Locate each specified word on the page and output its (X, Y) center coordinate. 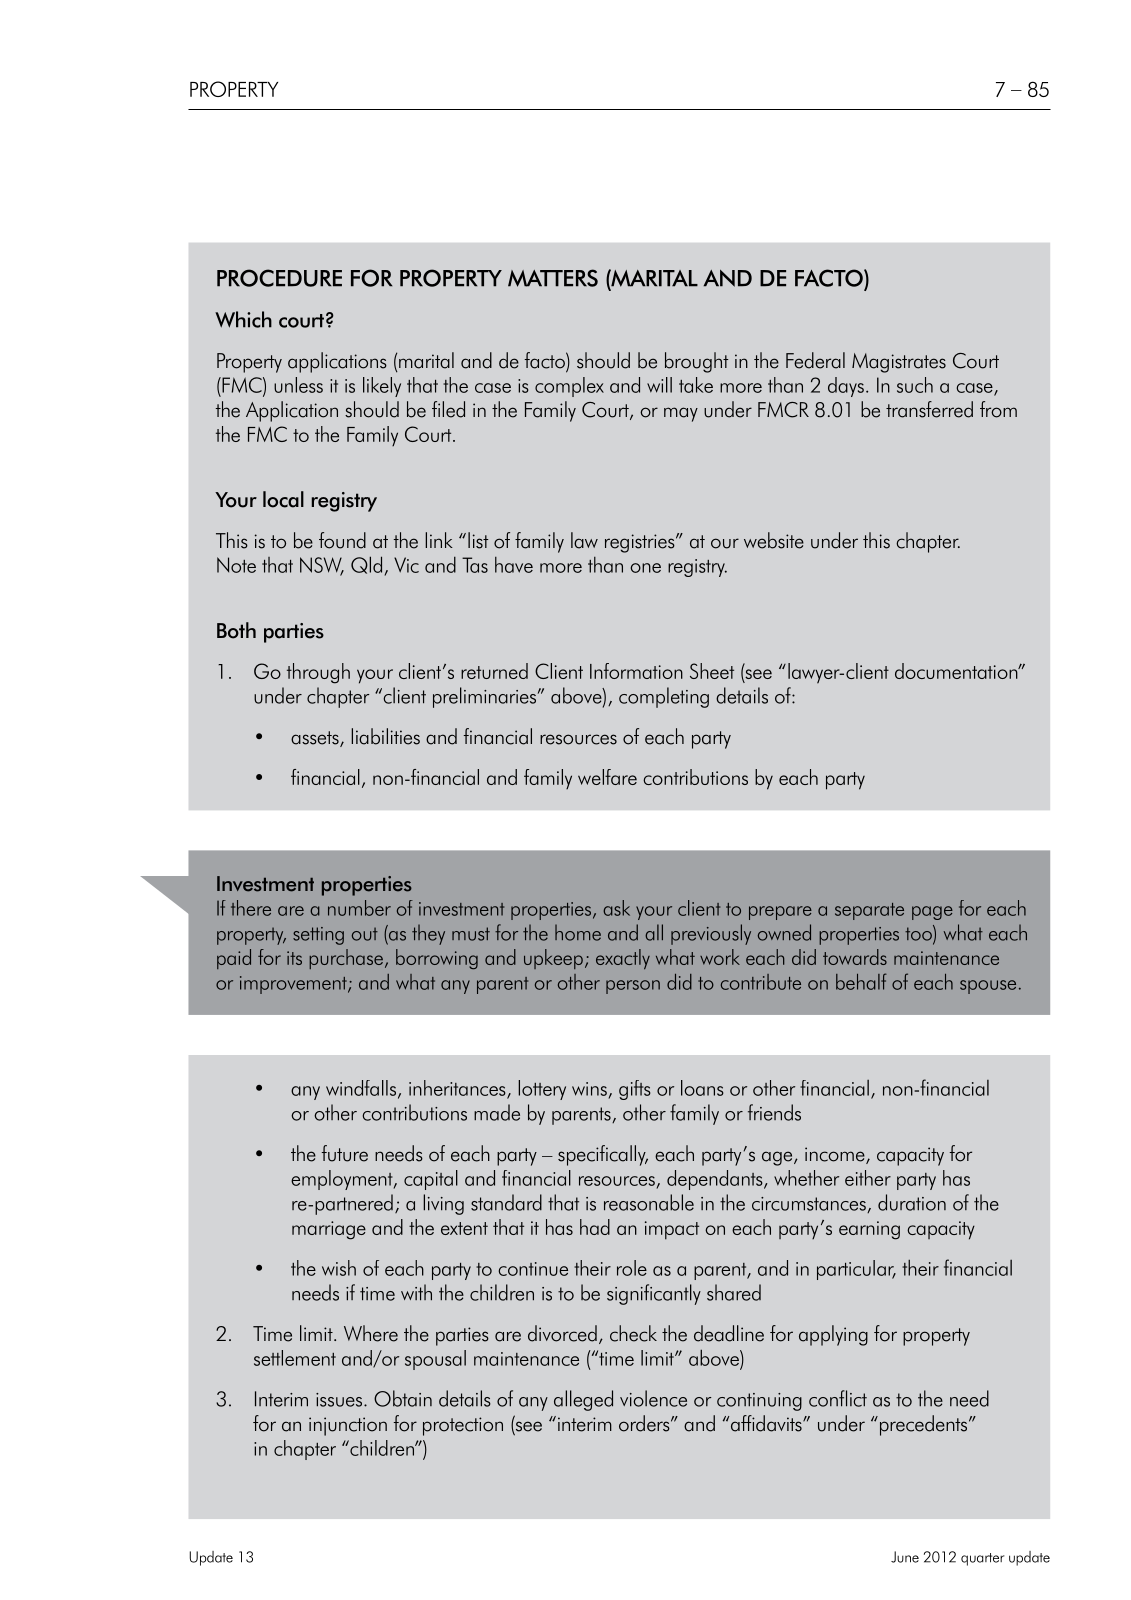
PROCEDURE (279, 278)
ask (616, 908)
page (932, 913)
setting (318, 936)
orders (645, 1423)
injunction (348, 1426)
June (905, 1557)
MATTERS (553, 278)
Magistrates (899, 363)
